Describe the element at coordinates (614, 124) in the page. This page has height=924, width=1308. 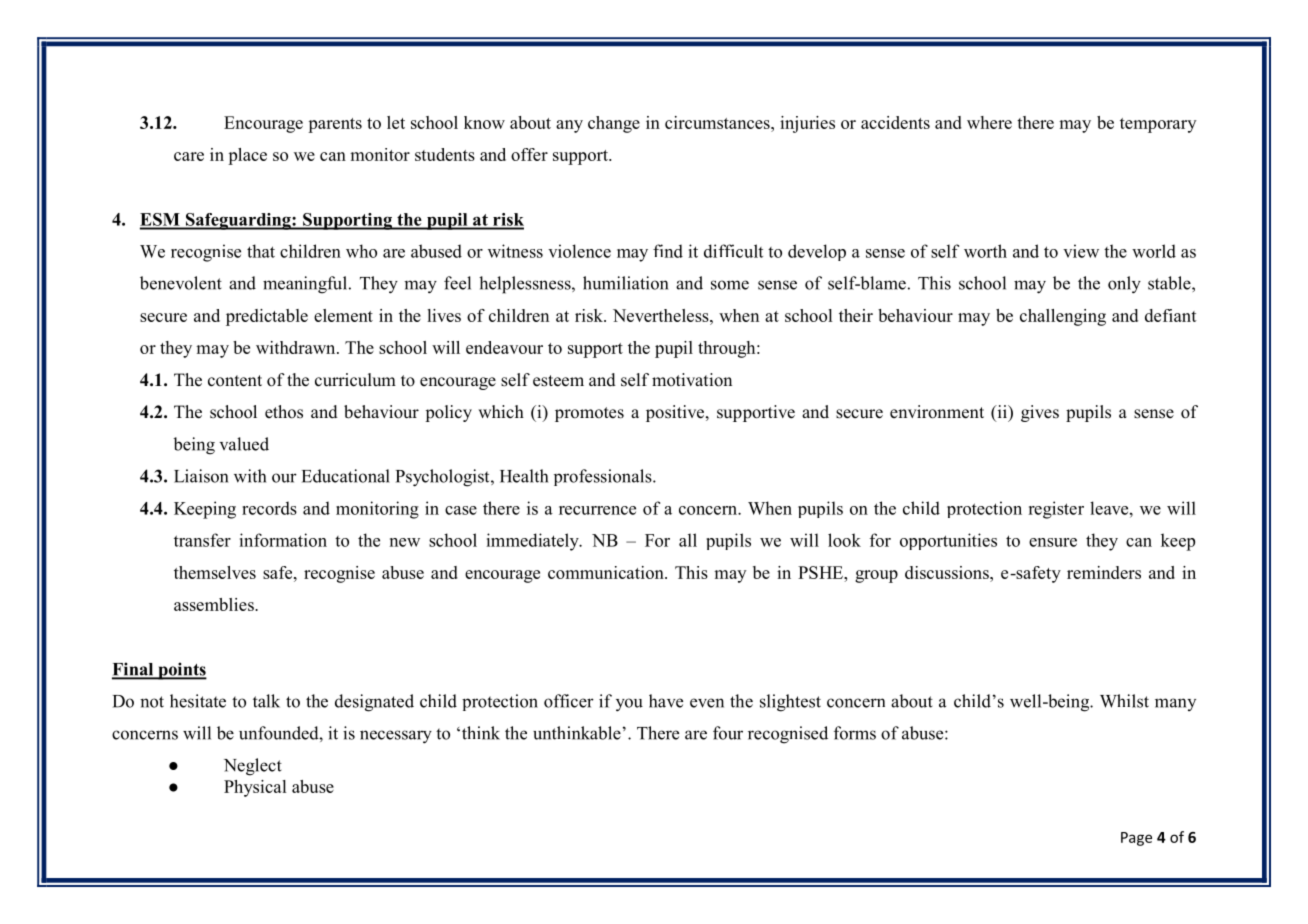
I see `change` at that location.
